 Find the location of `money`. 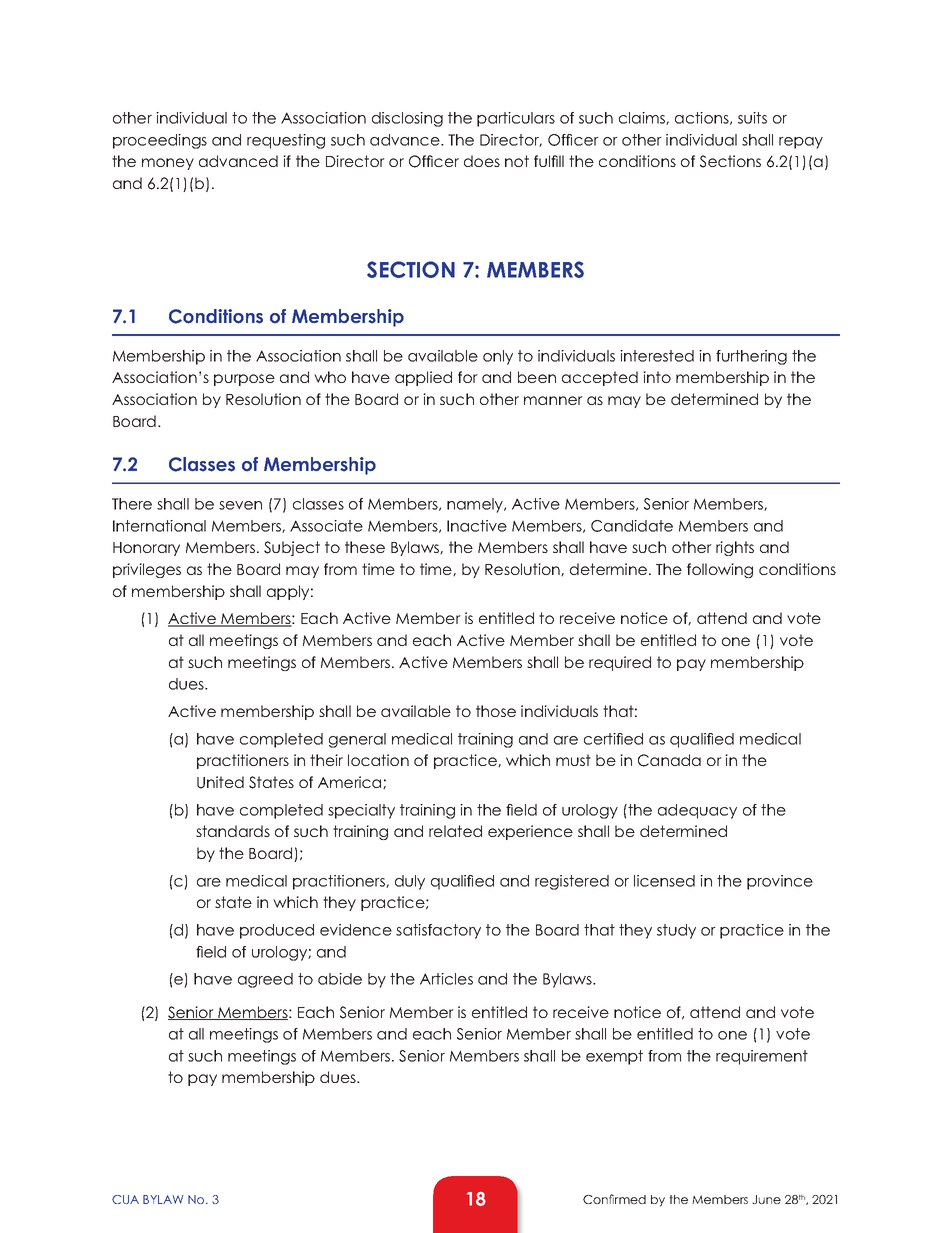

money is located at coordinates (168, 164).
